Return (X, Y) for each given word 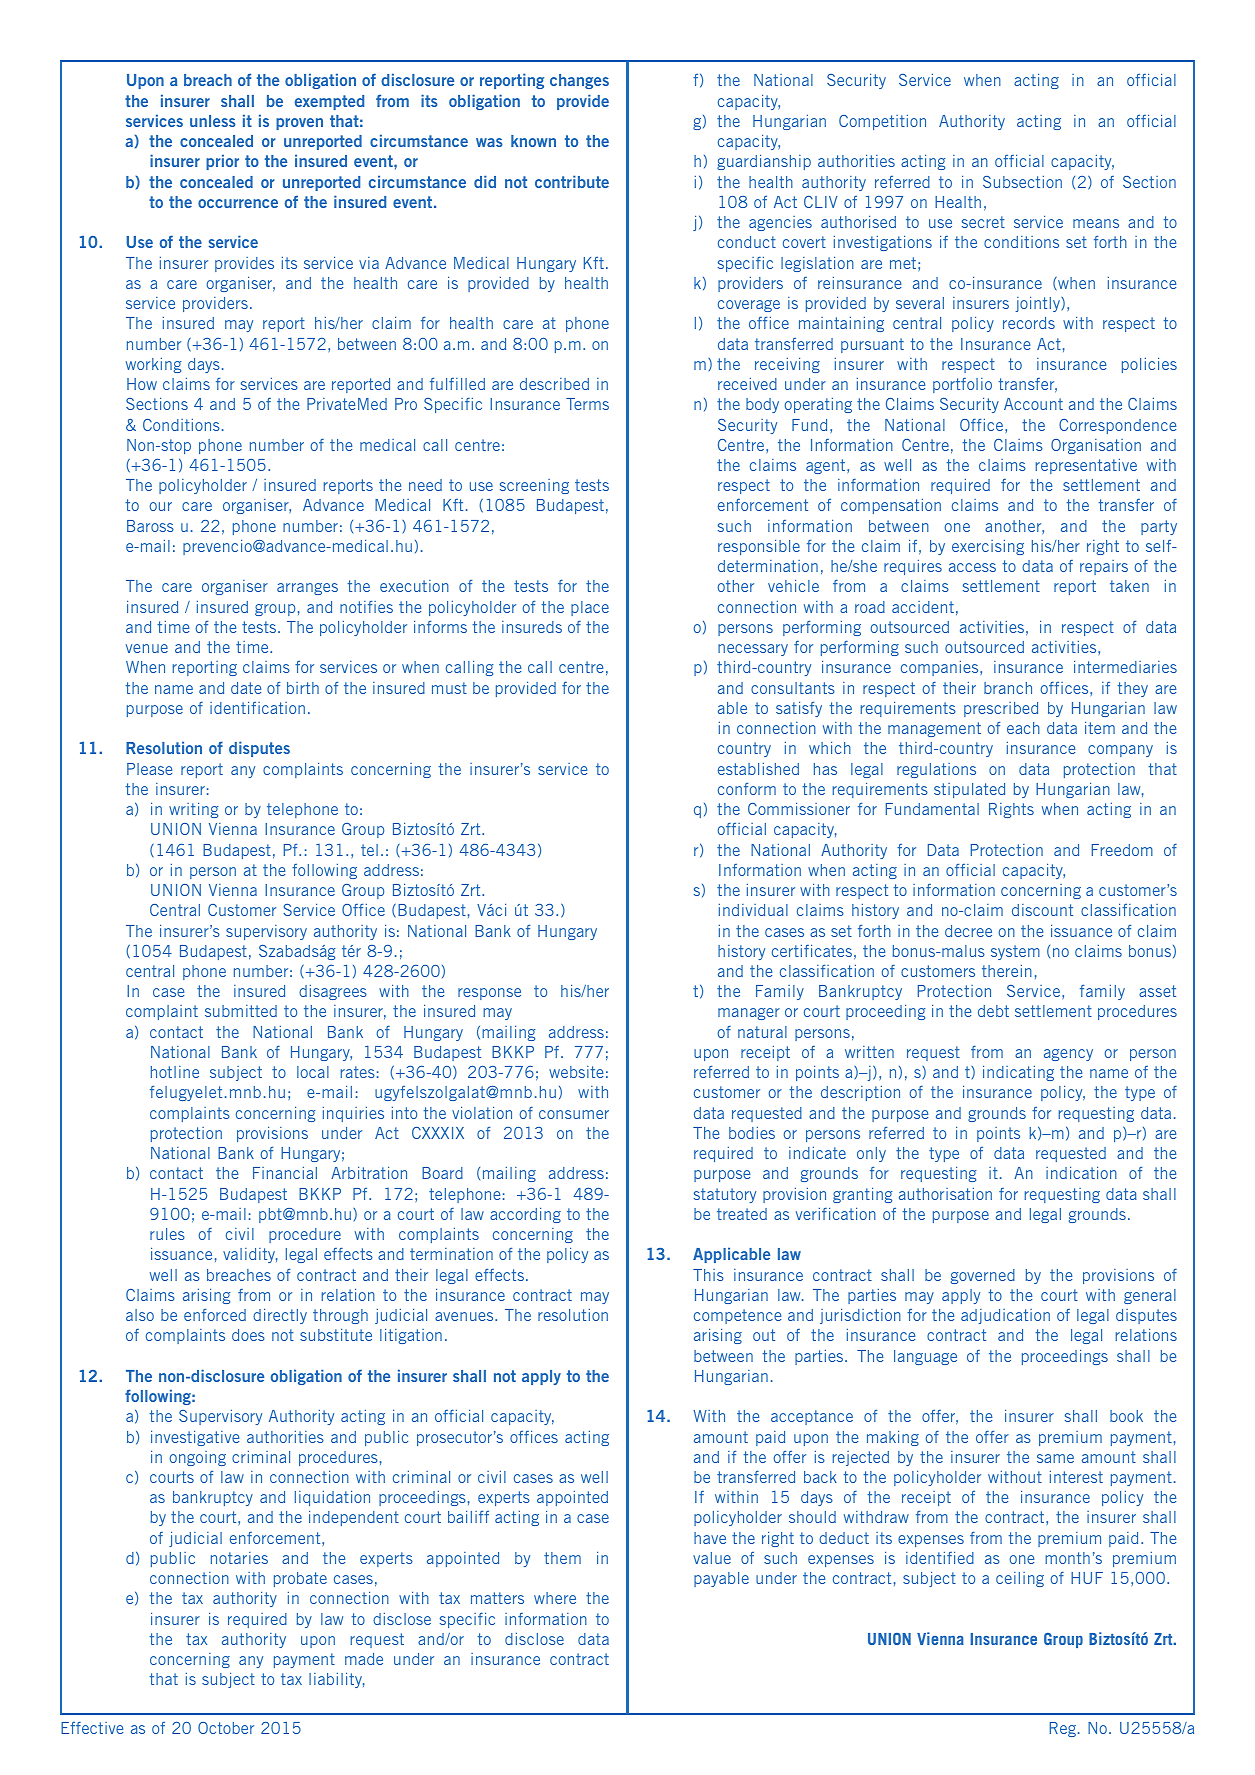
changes (579, 81)
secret (983, 222)
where (555, 1598)
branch (1008, 688)
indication (1081, 1172)
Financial (285, 1172)
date (246, 688)
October (226, 1728)
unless (213, 121)
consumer (574, 1114)
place (590, 608)
